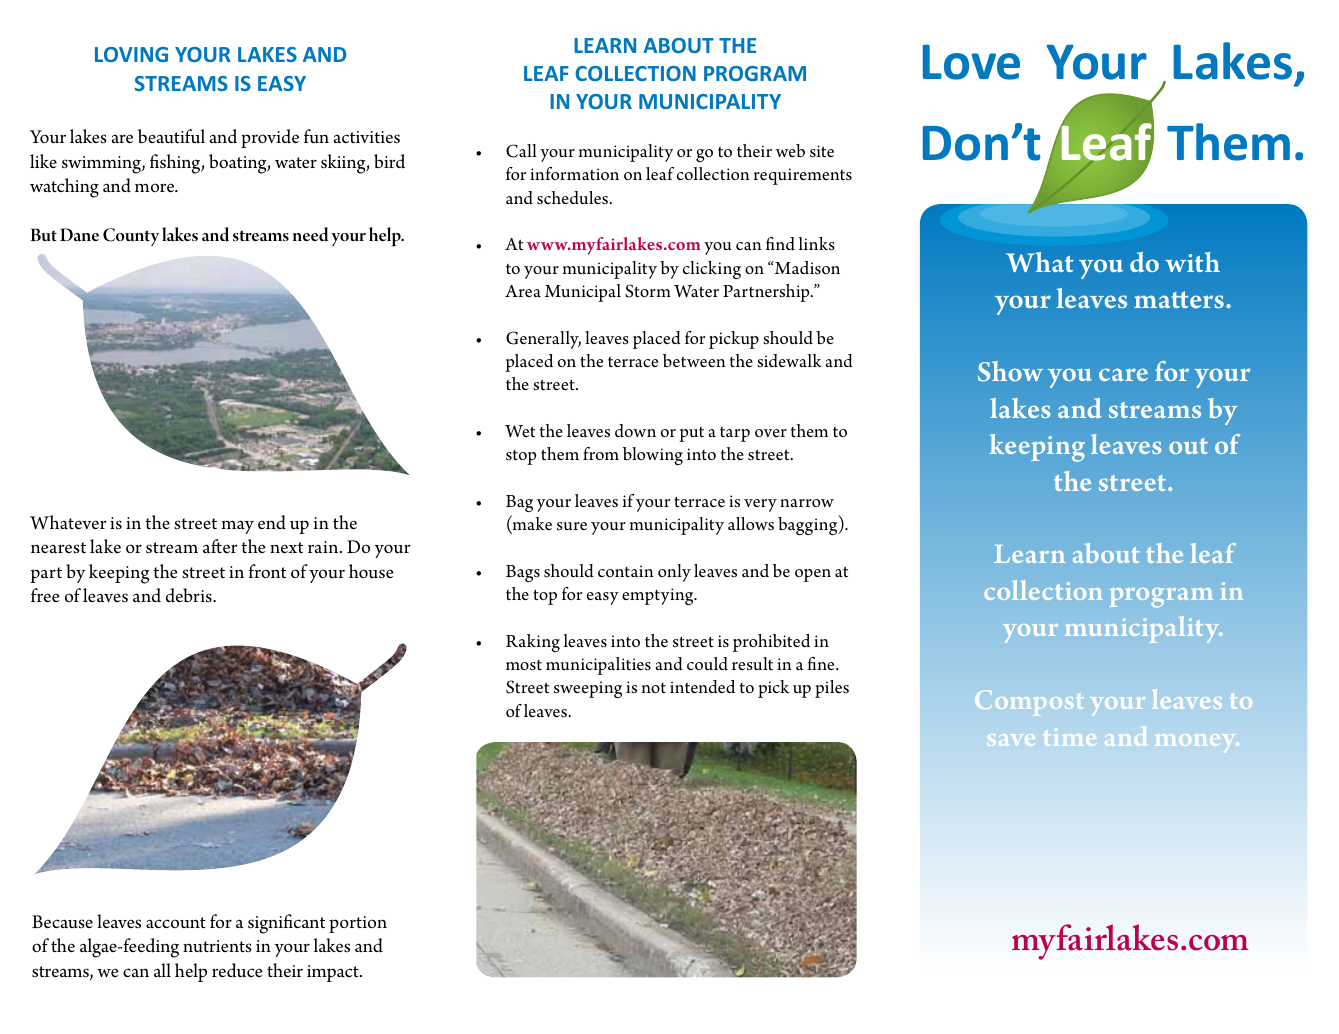 The image size is (1339, 1034). I want to click on debris, so click(190, 595).
